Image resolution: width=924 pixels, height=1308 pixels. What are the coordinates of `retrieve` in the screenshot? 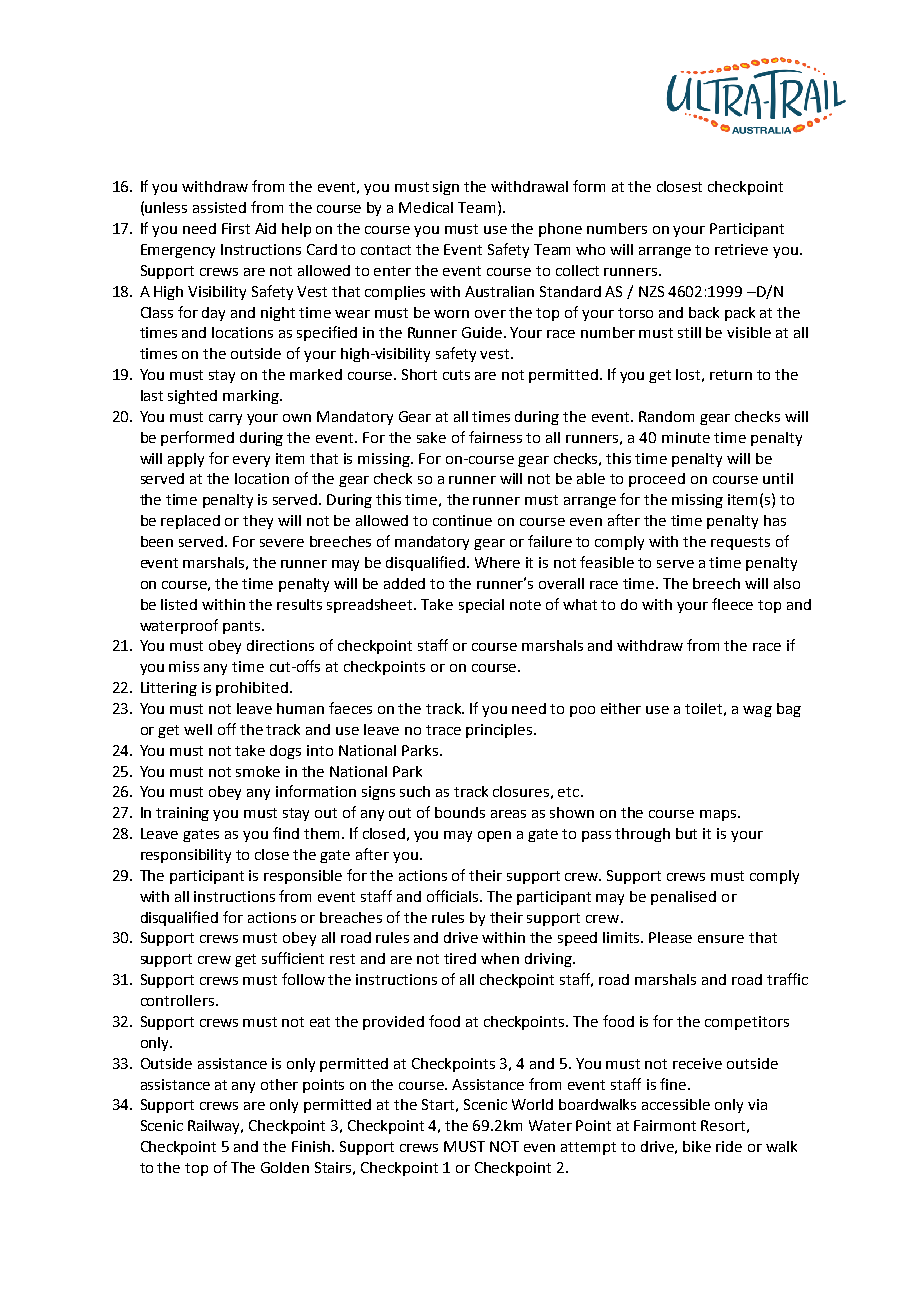 It's located at (741, 249).
